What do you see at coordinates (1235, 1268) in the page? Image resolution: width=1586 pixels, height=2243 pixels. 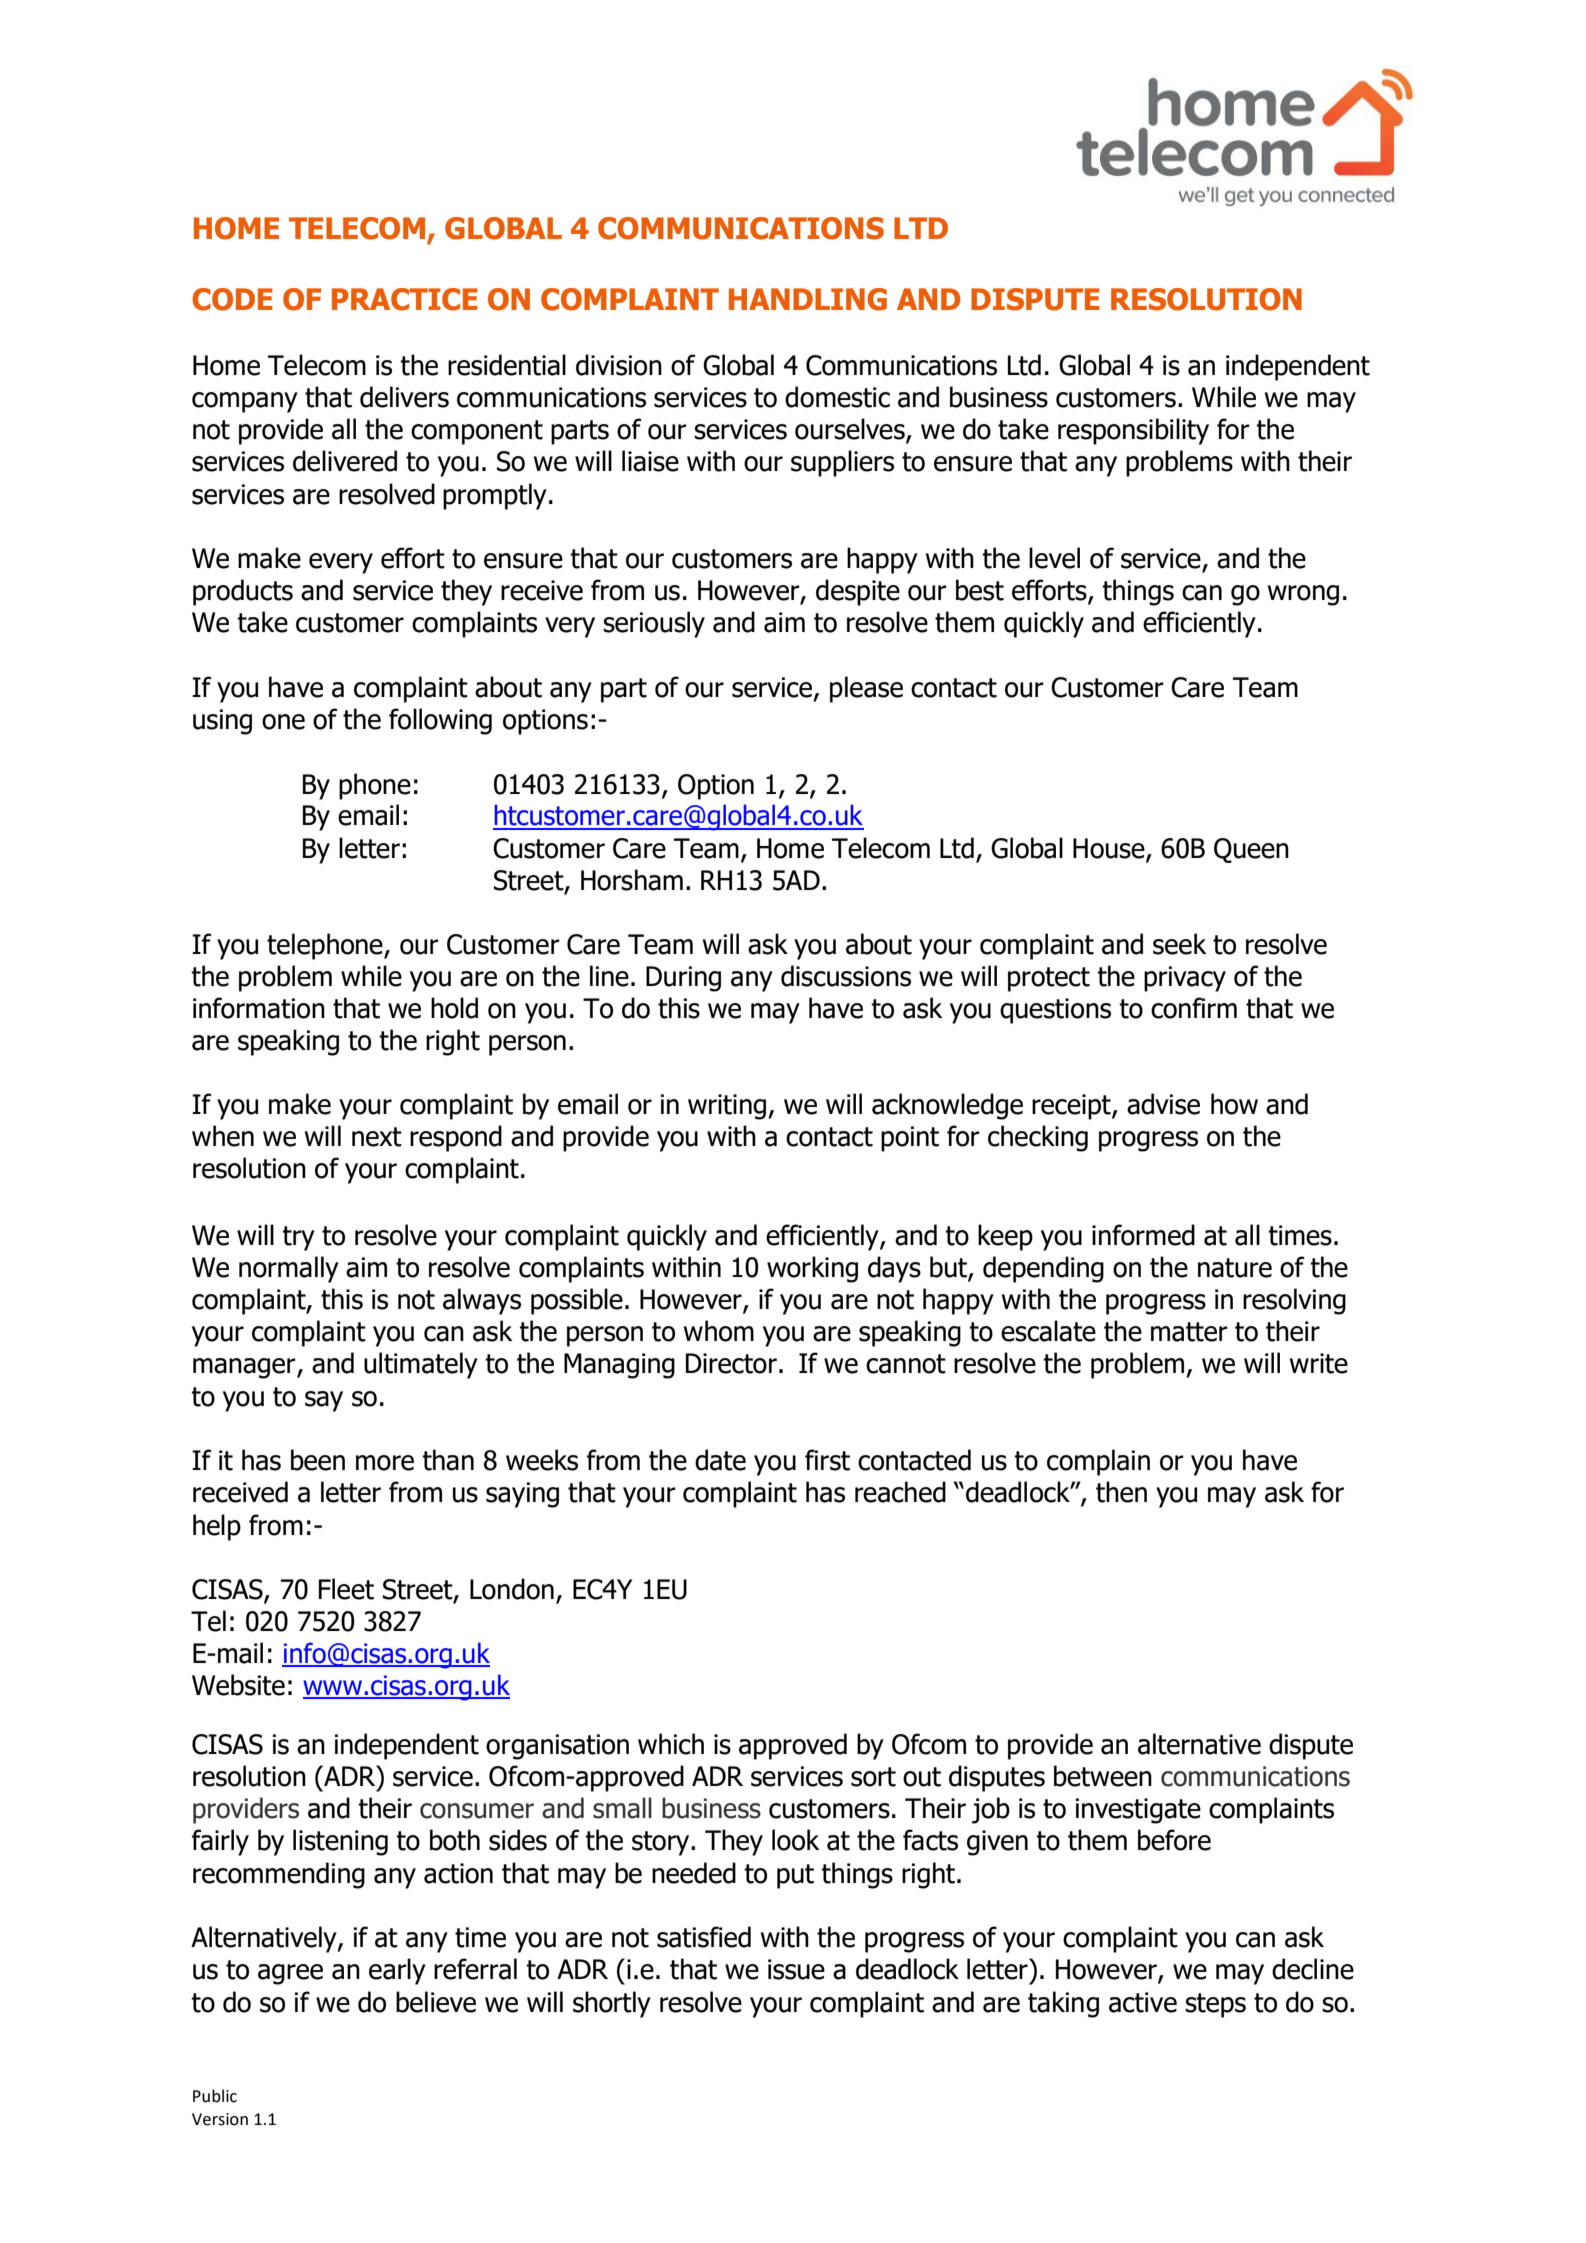 I see `nature` at bounding box center [1235, 1268].
